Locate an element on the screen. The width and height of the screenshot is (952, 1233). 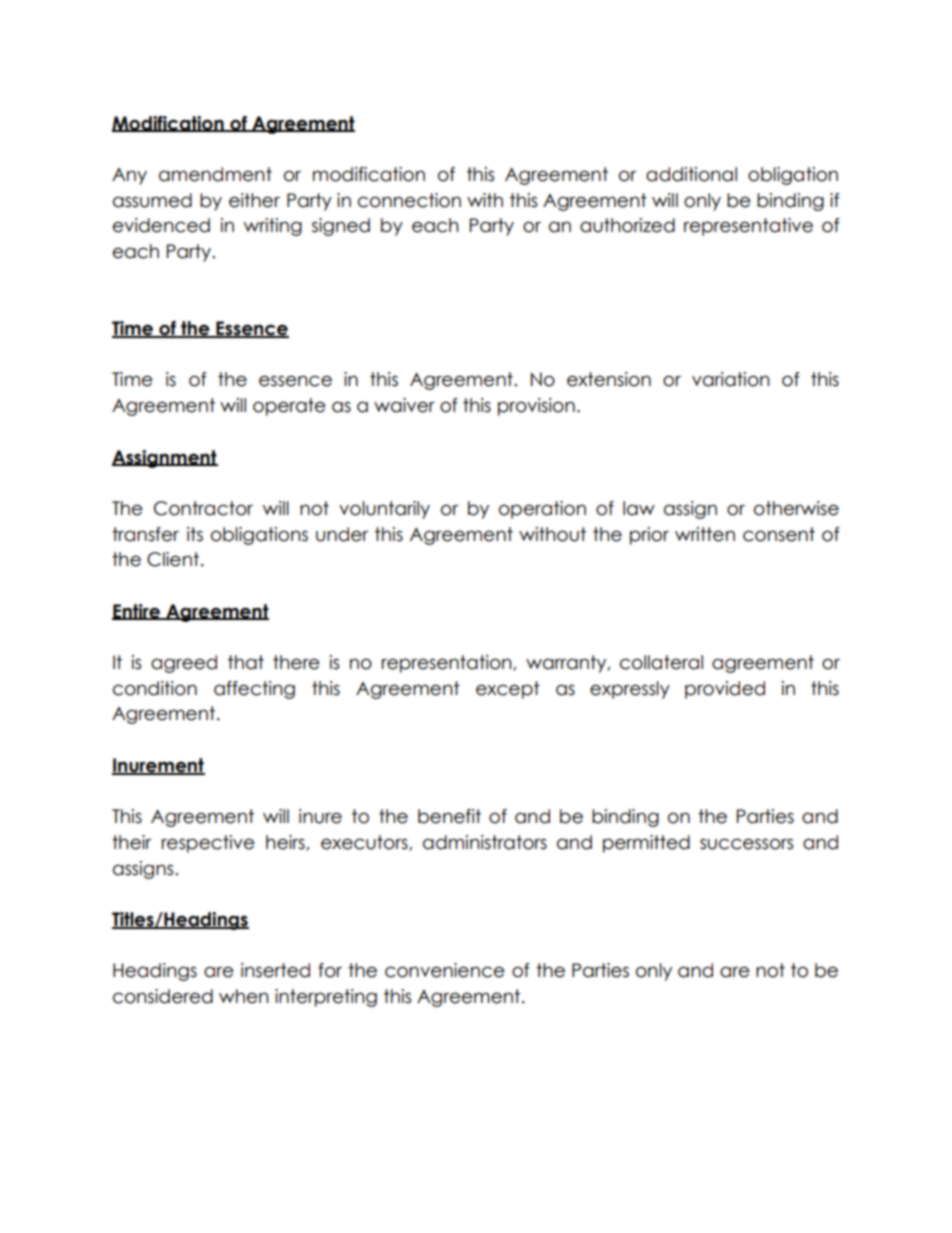
law is located at coordinates (639, 508).
